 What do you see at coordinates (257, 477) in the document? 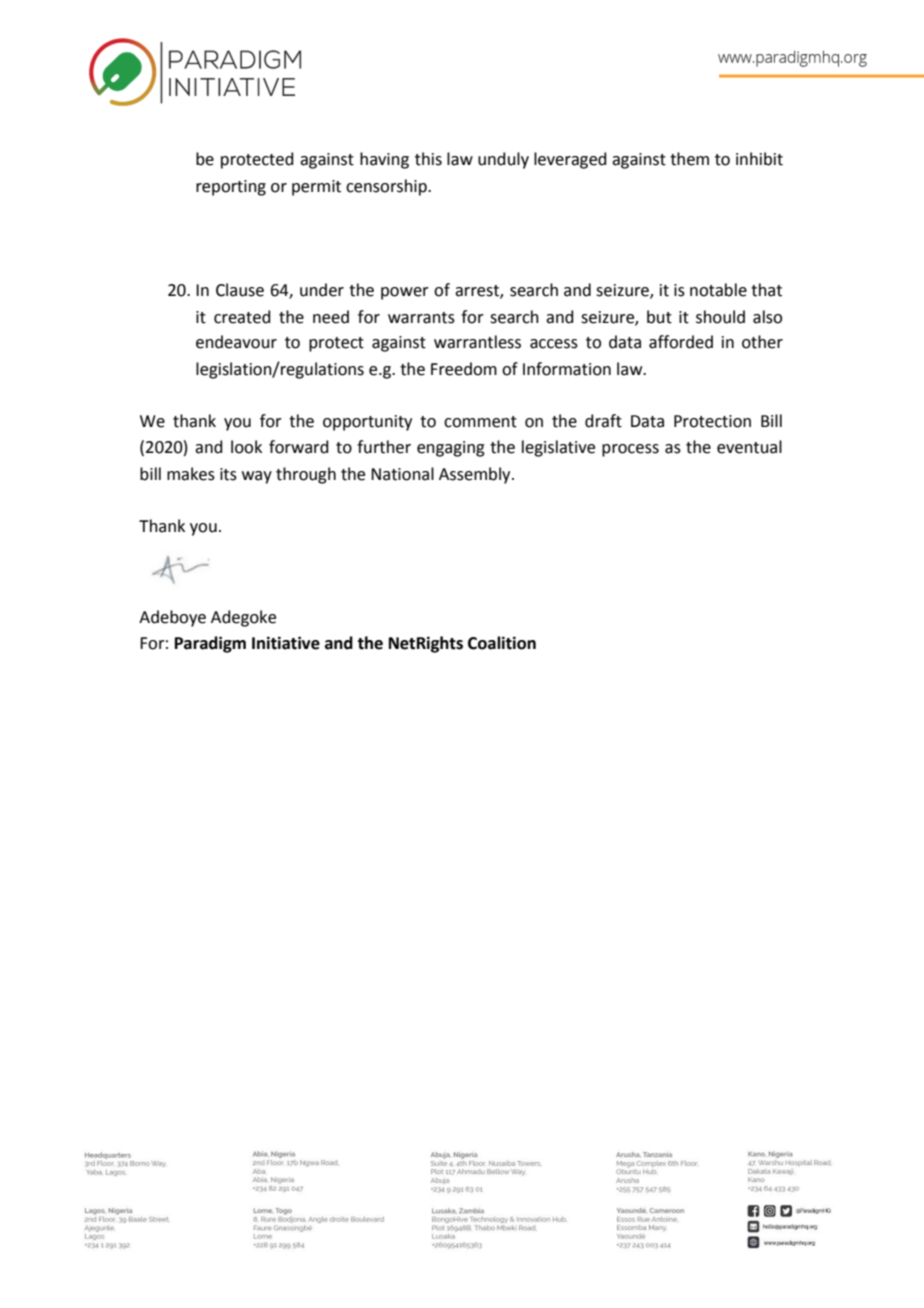
I see `way` at bounding box center [257, 477].
